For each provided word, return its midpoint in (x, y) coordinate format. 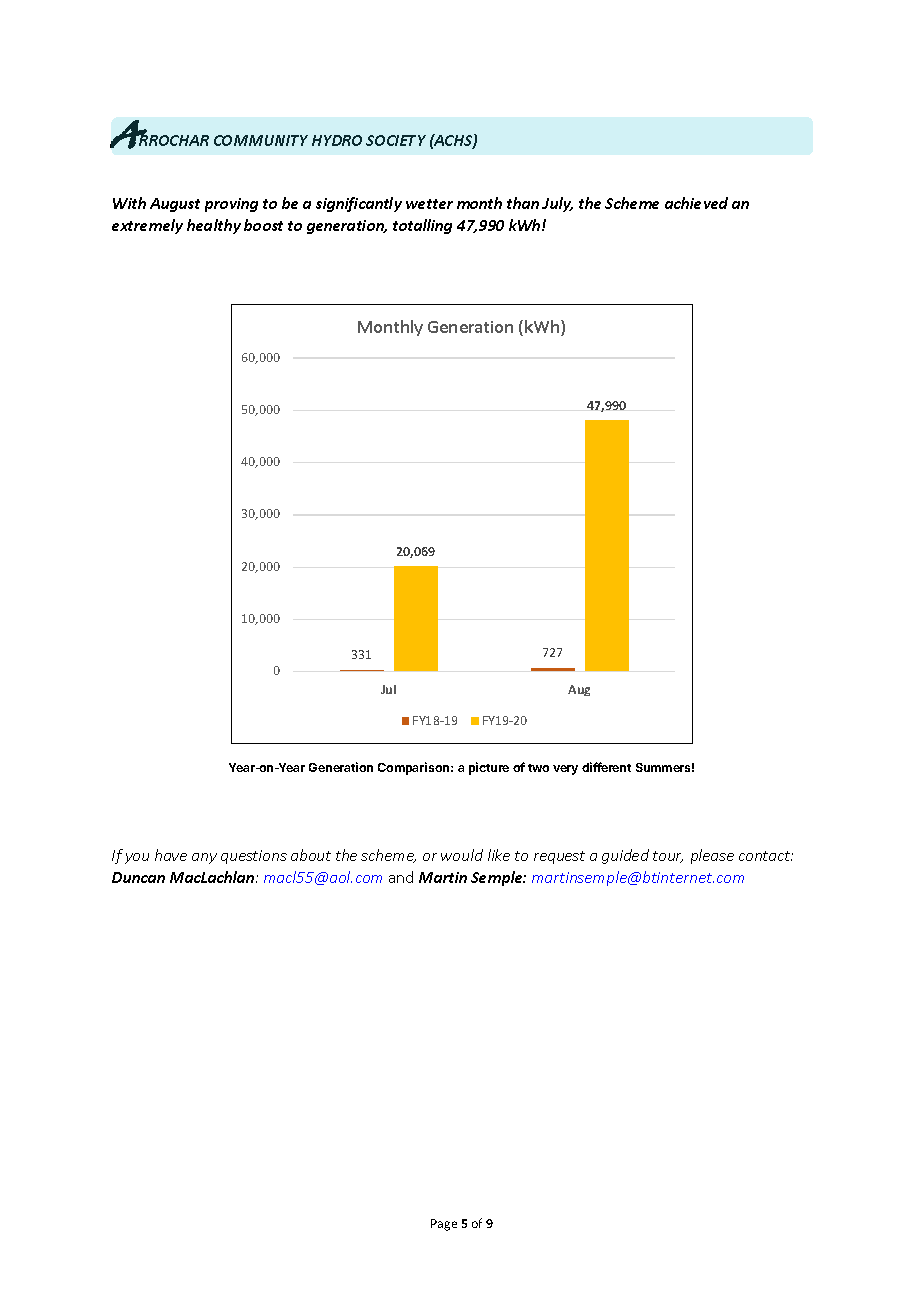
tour (668, 857)
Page (444, 1225)
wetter (429, 204)
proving (231, 205)
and (401, 877)
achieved (696, 203)
